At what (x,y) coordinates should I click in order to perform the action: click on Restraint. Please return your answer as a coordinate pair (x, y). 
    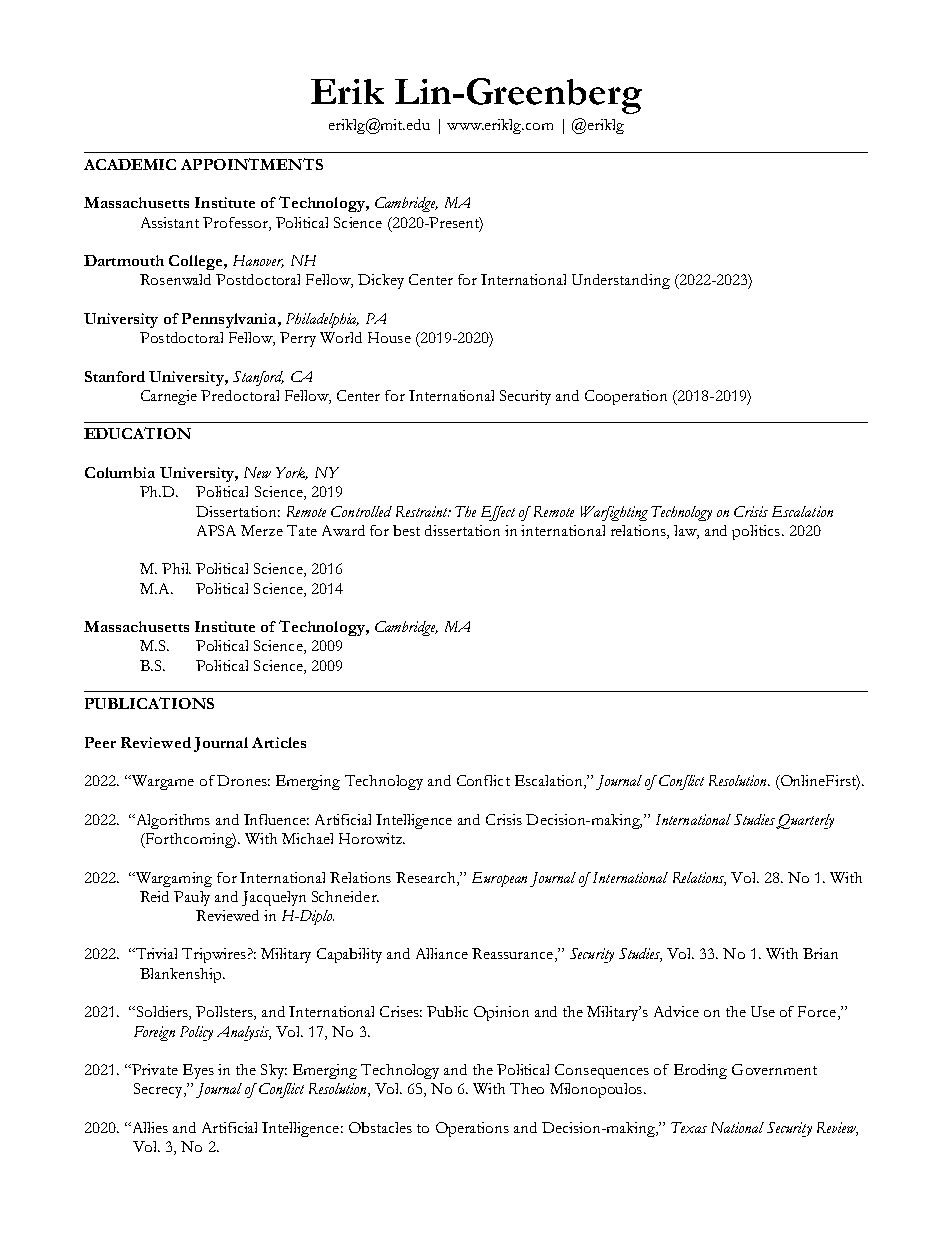
    Looking at the image, I should click on (423, 511).
